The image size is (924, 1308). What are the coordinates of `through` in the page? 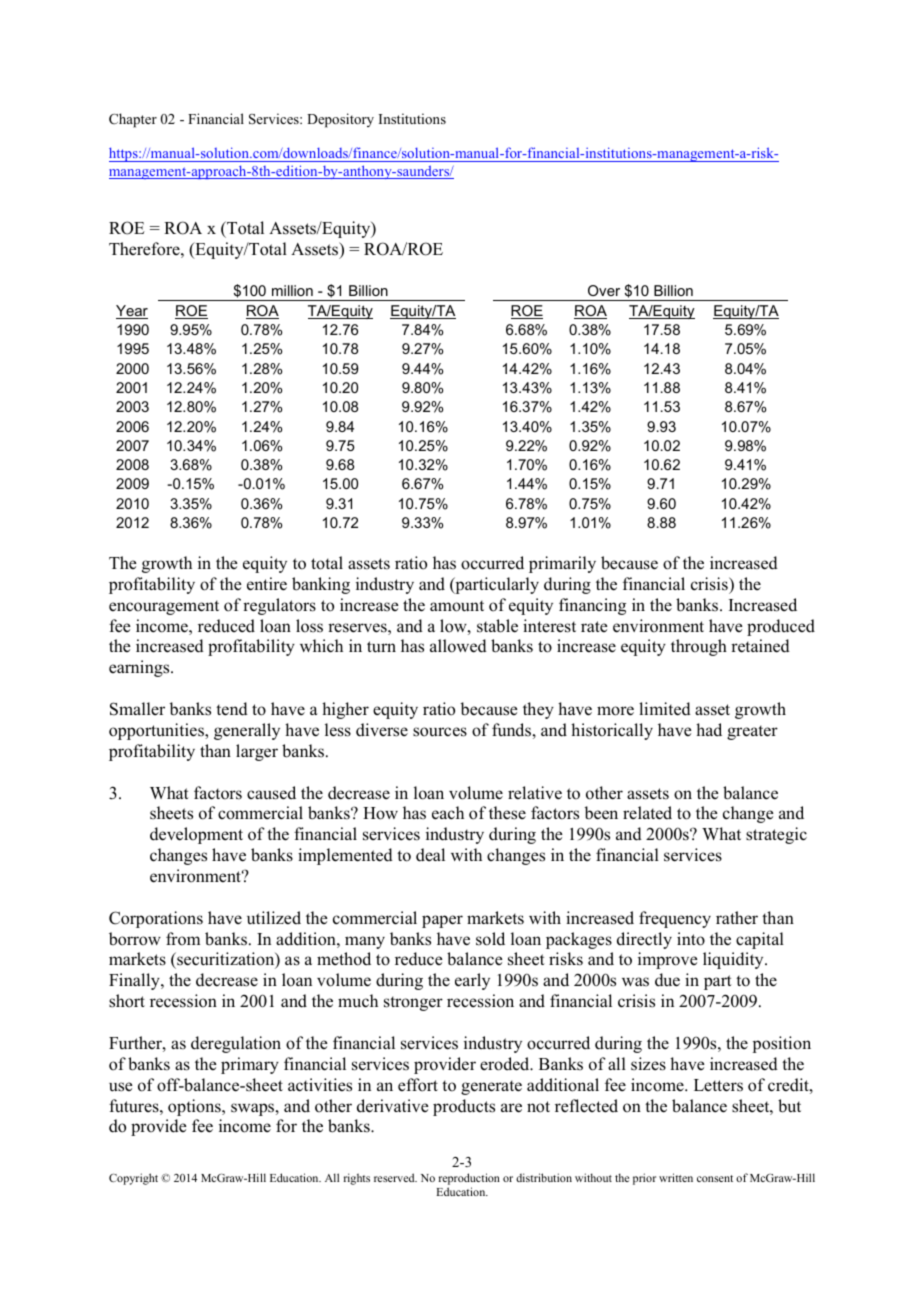 It's located at (699, 647).
